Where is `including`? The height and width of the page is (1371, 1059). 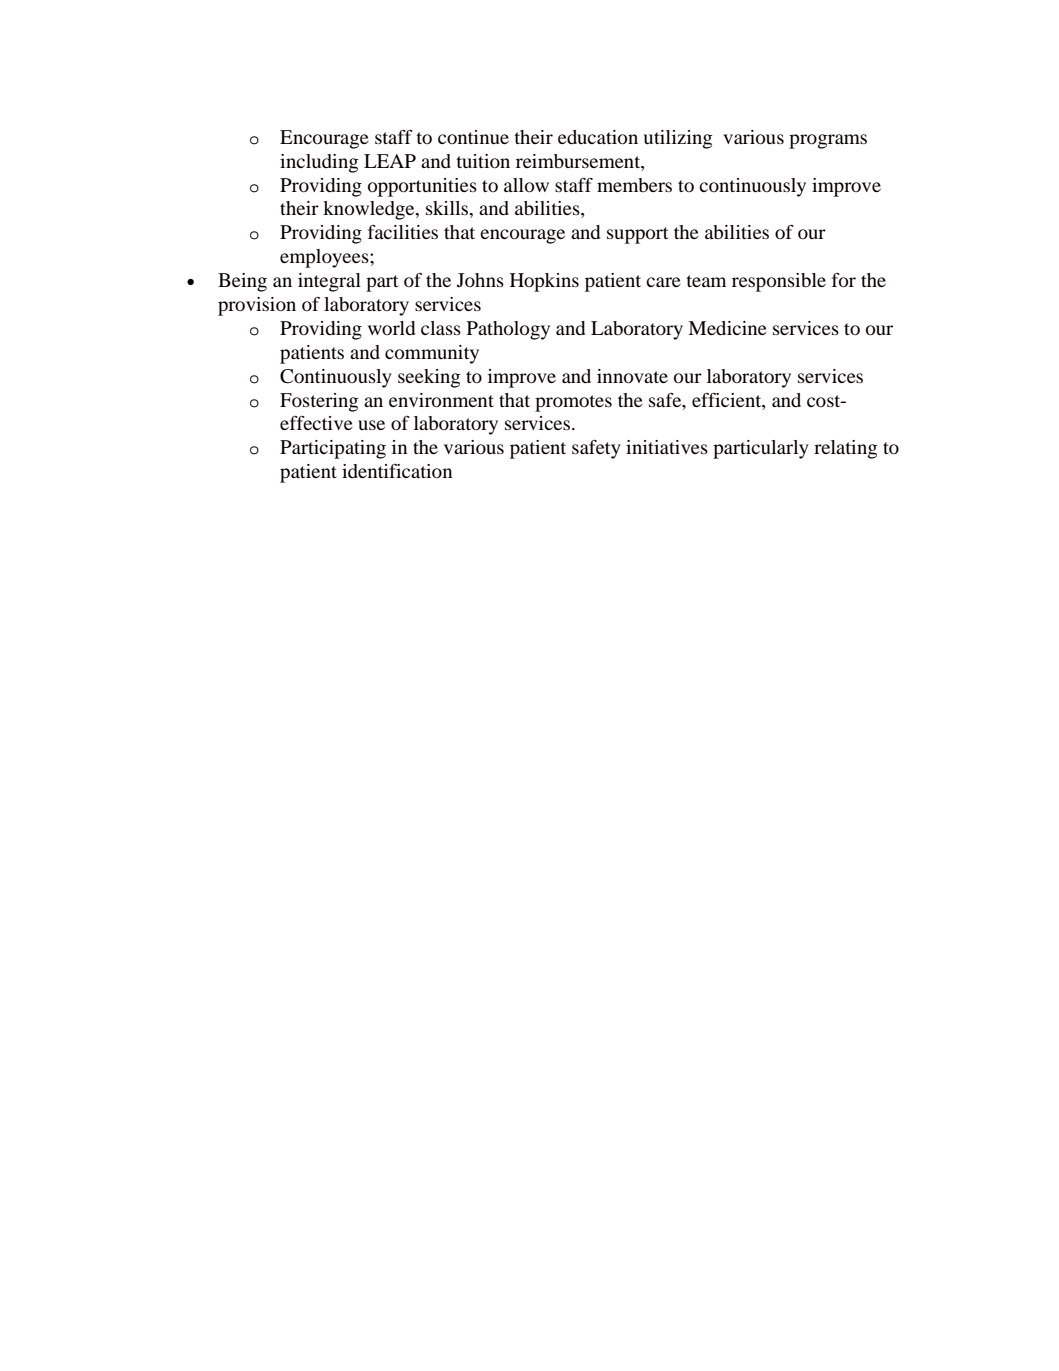
including is located at coordinates (319, 163).
